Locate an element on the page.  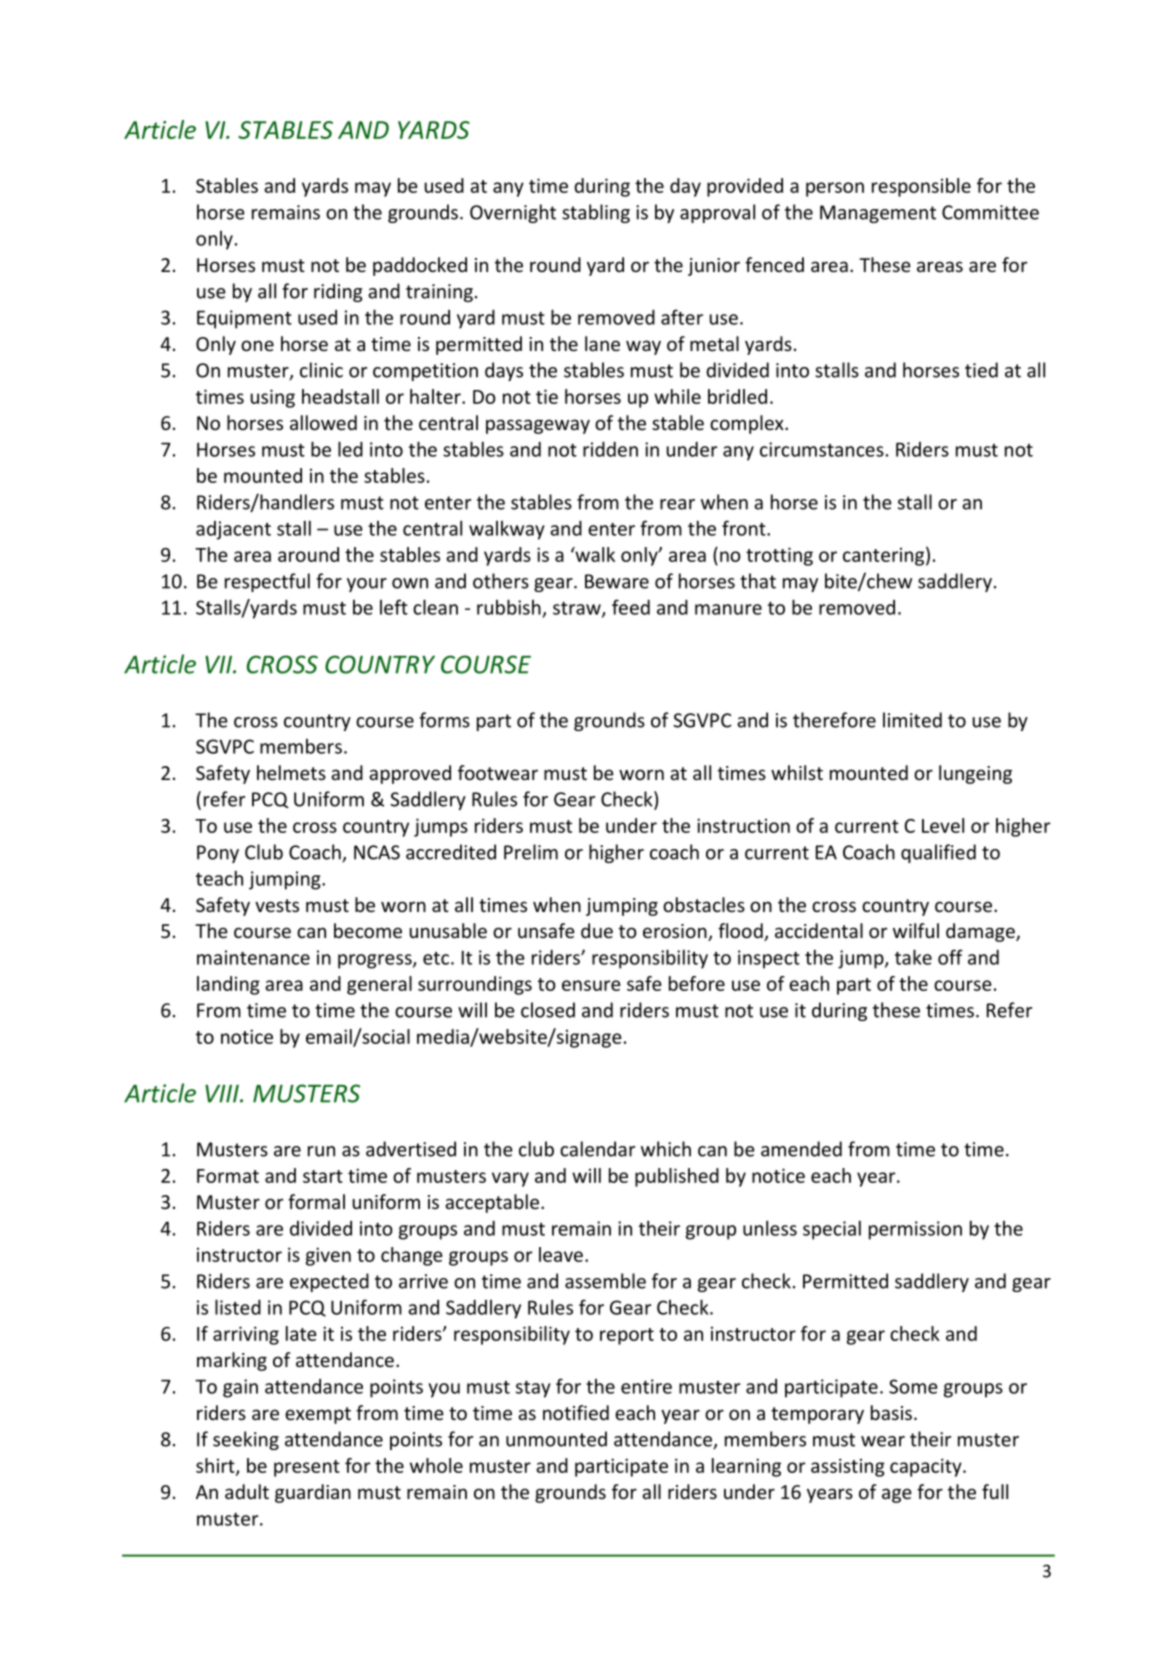
present is located at coordinates (307, 1468).
